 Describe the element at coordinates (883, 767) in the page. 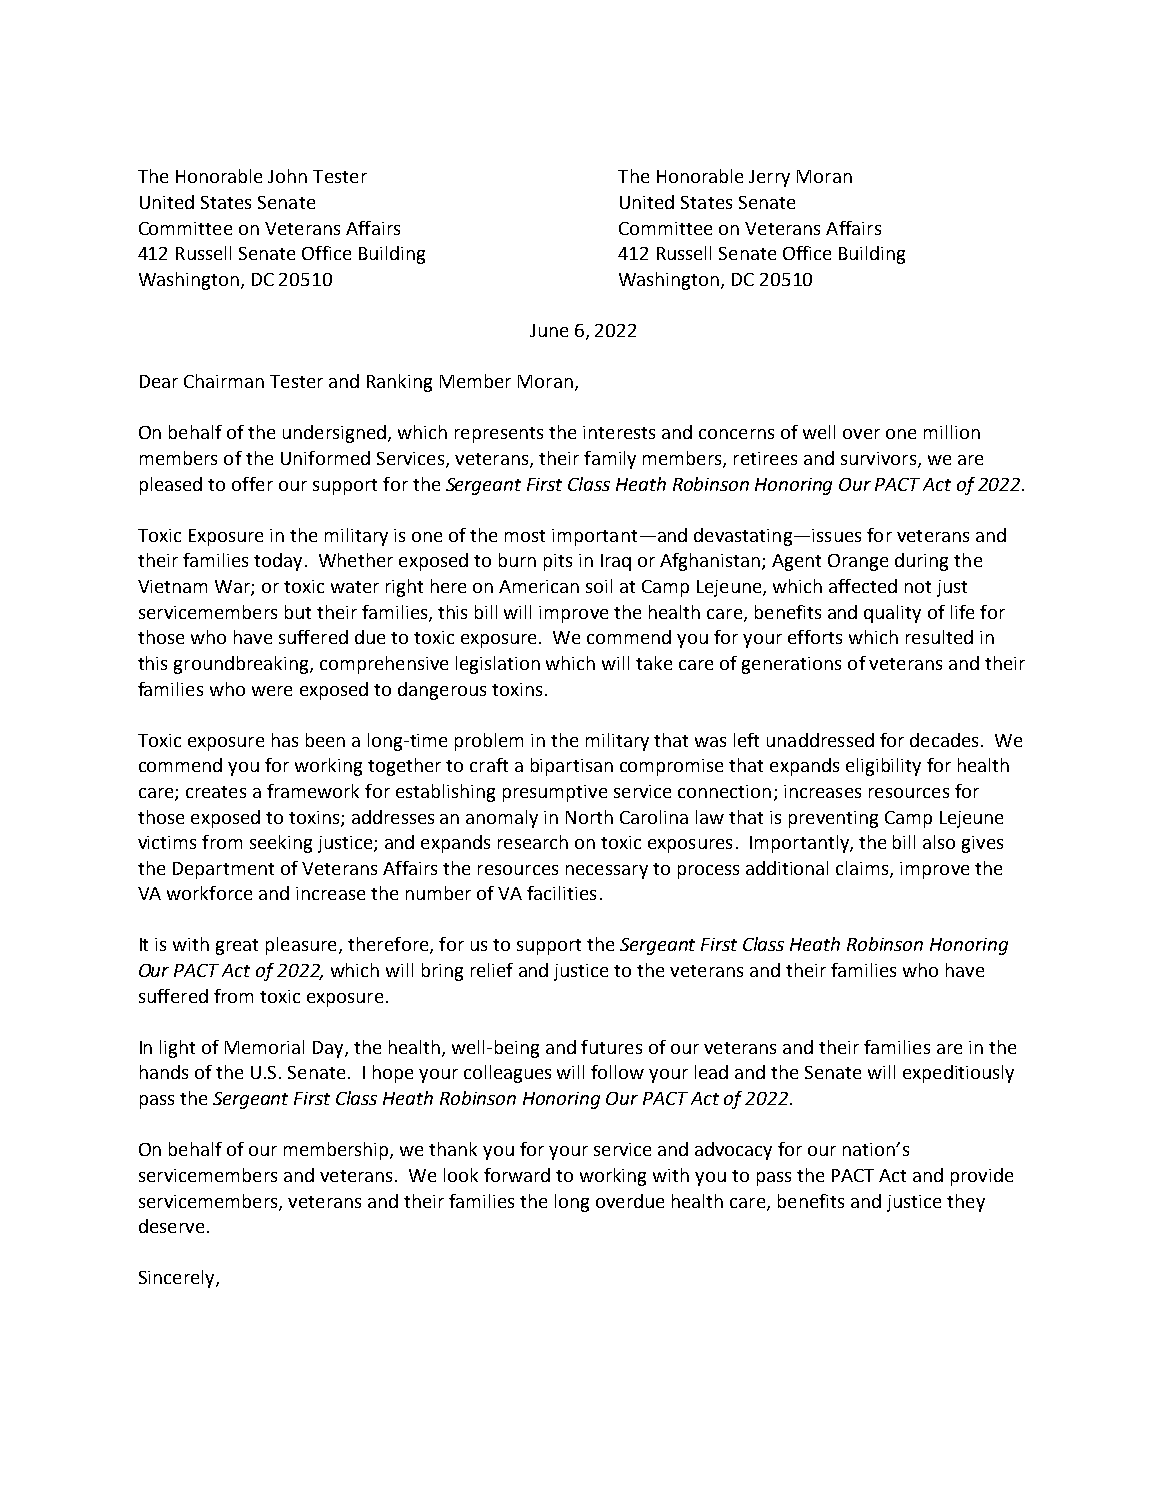

I see `eligibility` at that location.
